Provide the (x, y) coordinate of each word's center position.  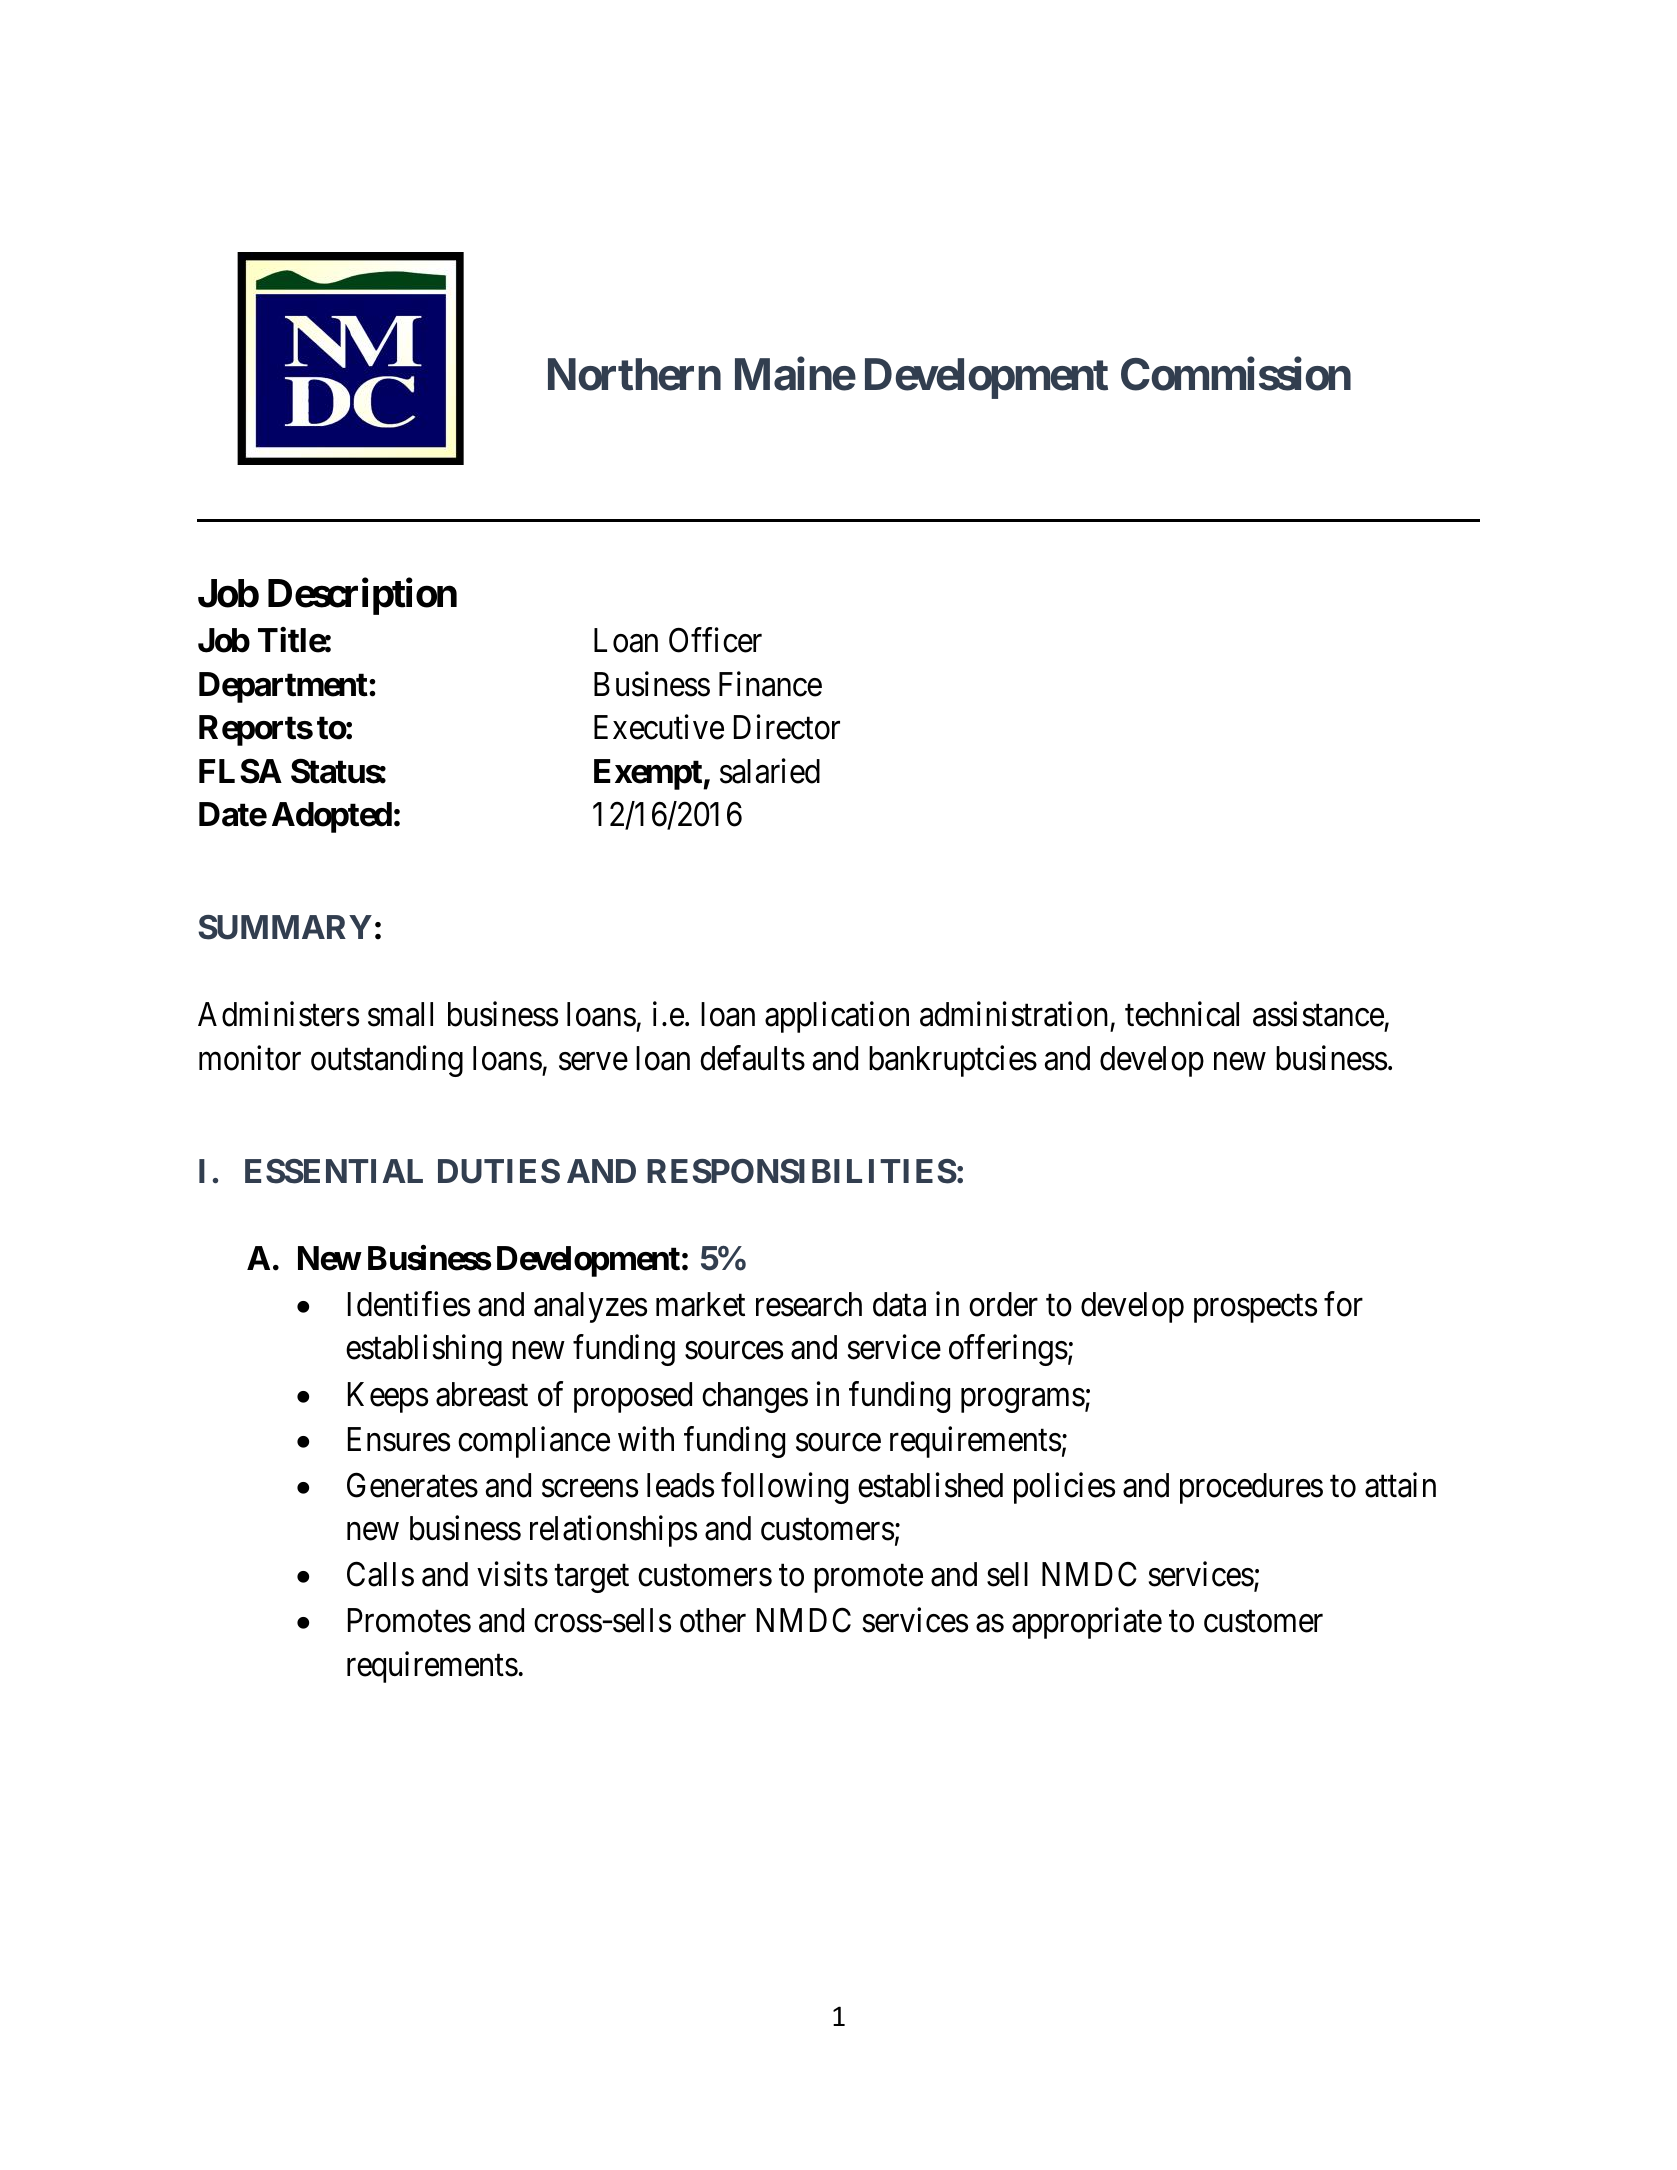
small (400, 1014)
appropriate (1087, 1623)
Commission (1236, 374)
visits (512, 1574)
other (713, 1620)
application (837, 1017)
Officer (715, 640)
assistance (1318, 1014)
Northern (634, 375)
